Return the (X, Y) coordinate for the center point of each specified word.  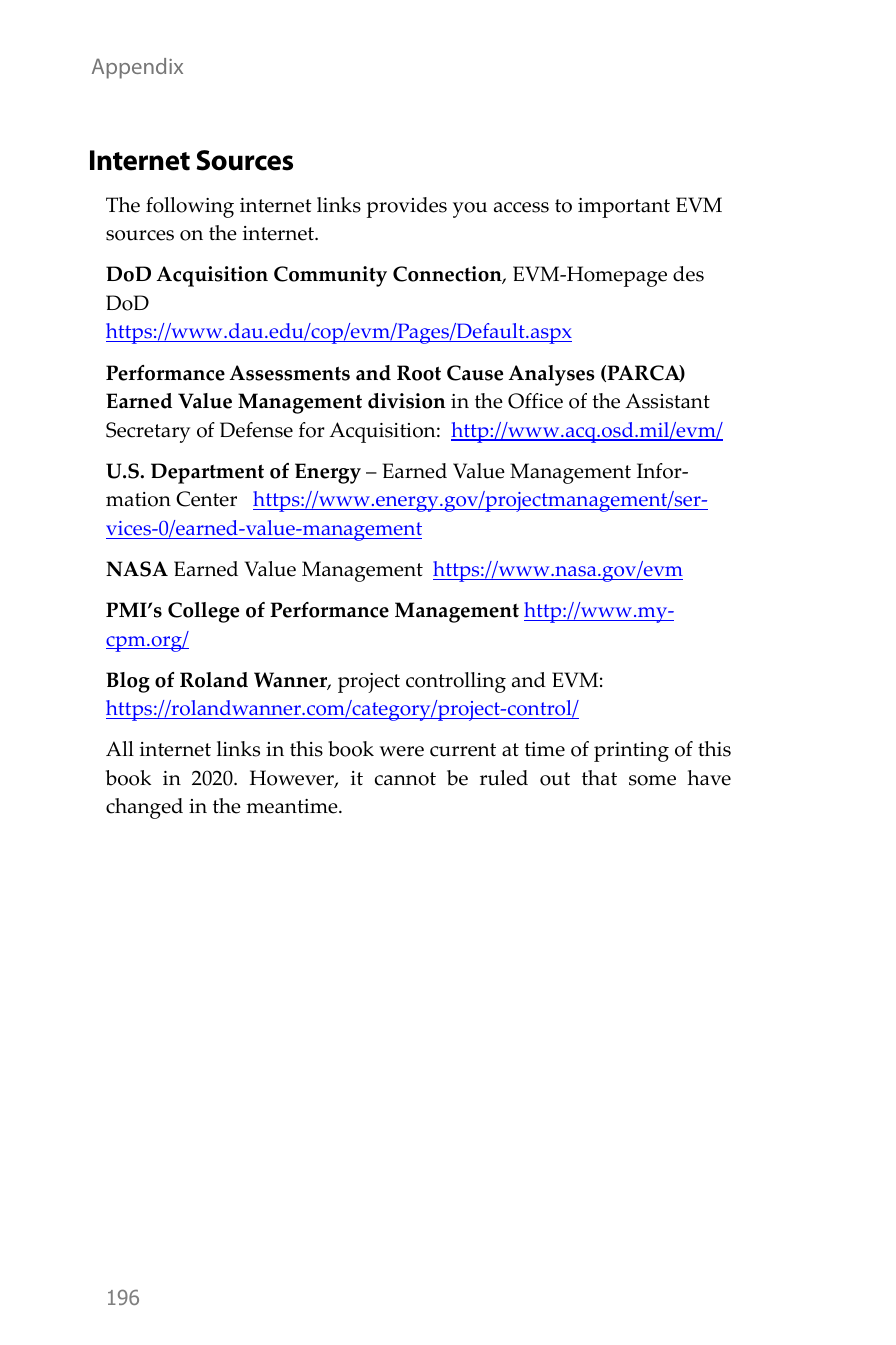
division (407, 401)
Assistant (667, 401)
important (624, 208)
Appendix (137, 68)
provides (407, 207)
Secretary (148, 432)
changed (144, 808)
